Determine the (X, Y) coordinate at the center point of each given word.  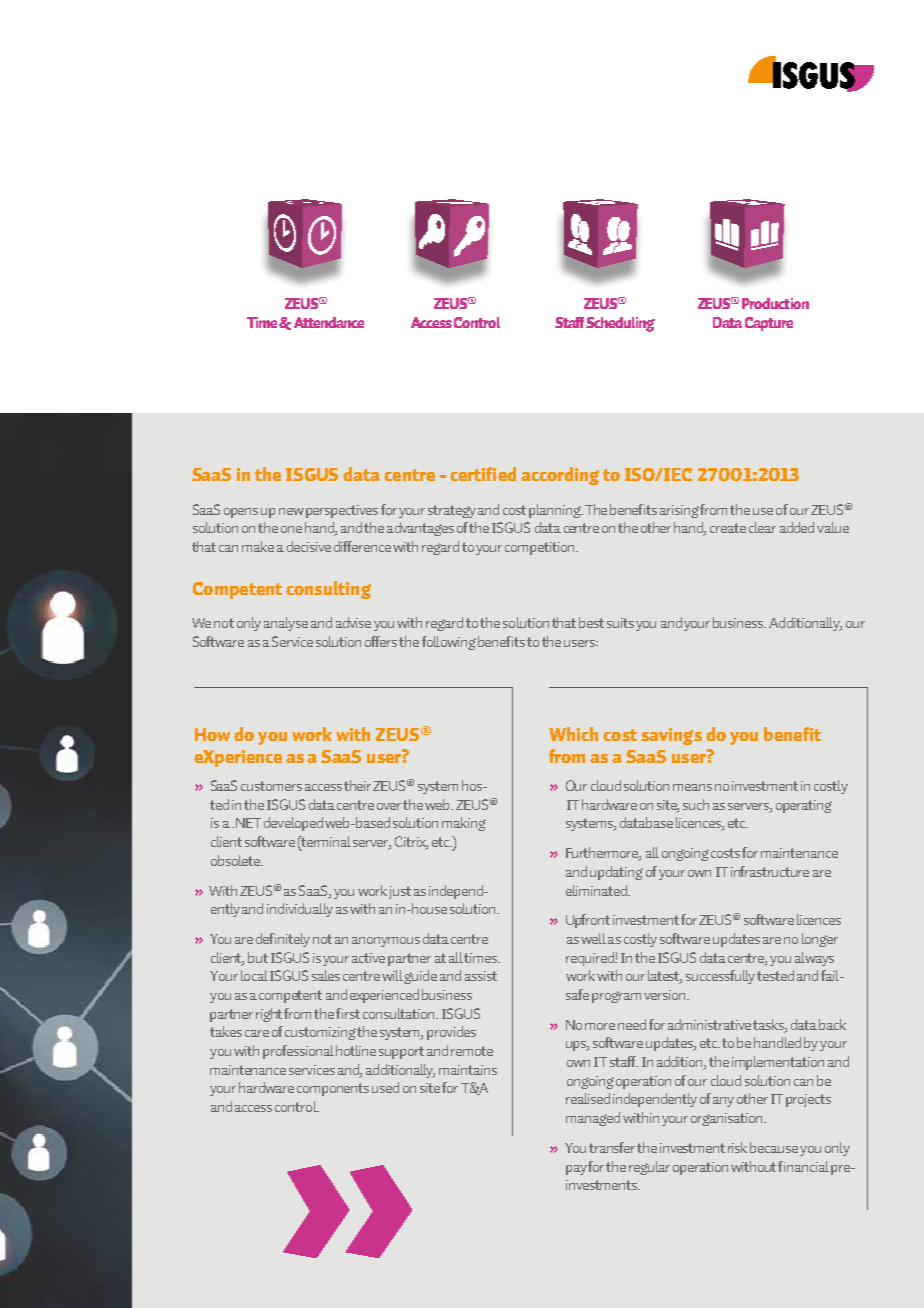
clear (762, 527)
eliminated (597, 890)
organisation (728, 1119)
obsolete (237, 860)
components (333, 1089)
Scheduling (620, 324)
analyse (286, 624)
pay (577, 1170)
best (591, 622)
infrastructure (770, 871)
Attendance (329, 322)
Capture (769, 324)
